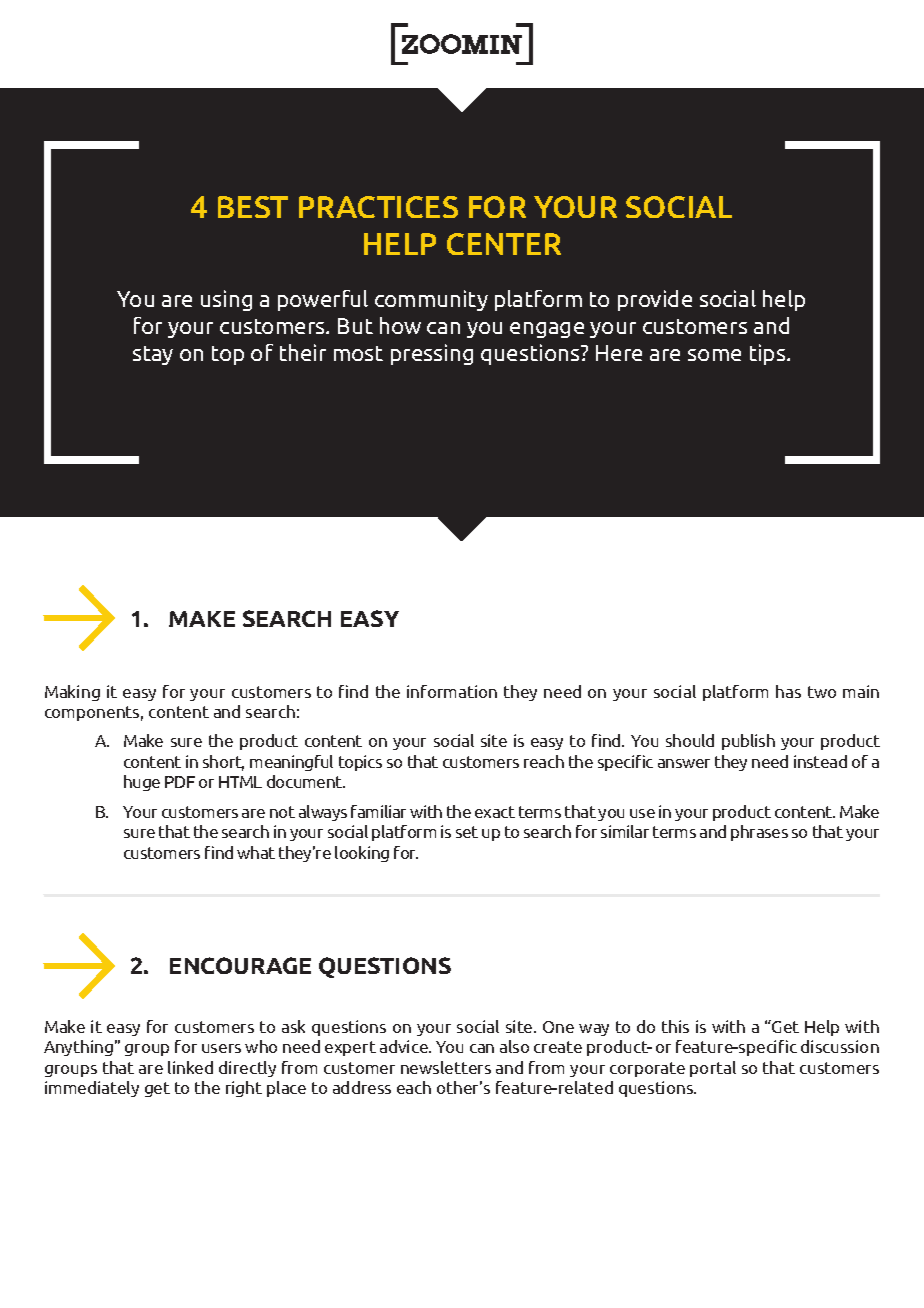  What do you see at coordinates (253, 207) in the page?
I see `Best` at bounding box center [253, 207].
